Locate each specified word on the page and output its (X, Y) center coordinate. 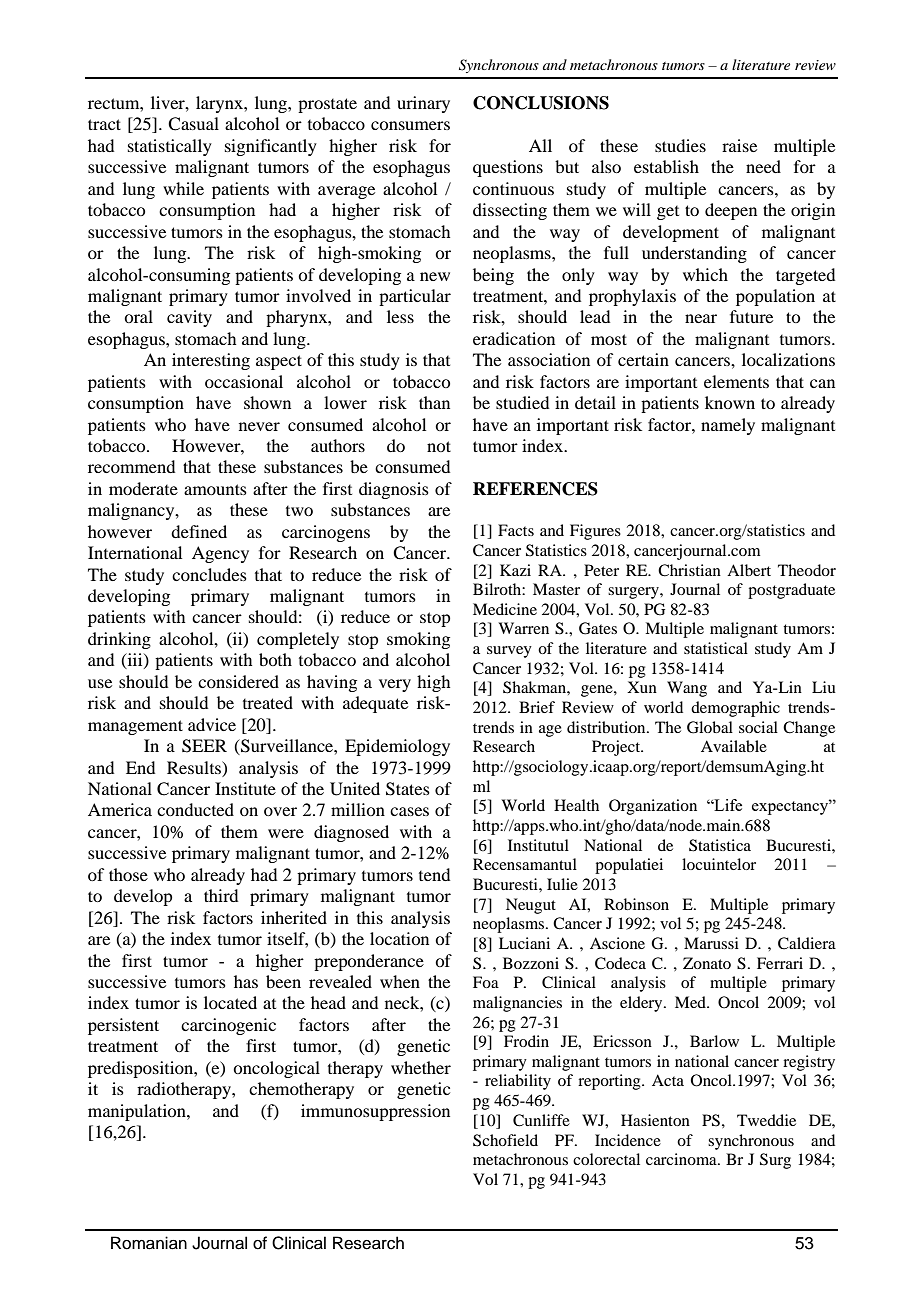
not (439, 446)
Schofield (505, 1140)
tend (434, 874)
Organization (653, 807)
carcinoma (682, 1159)
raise (739, 145)
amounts (215, 489)
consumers (410, 125)
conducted (195, 809)
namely (728, 426)
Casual (193, 124)
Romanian (149, 1243)
